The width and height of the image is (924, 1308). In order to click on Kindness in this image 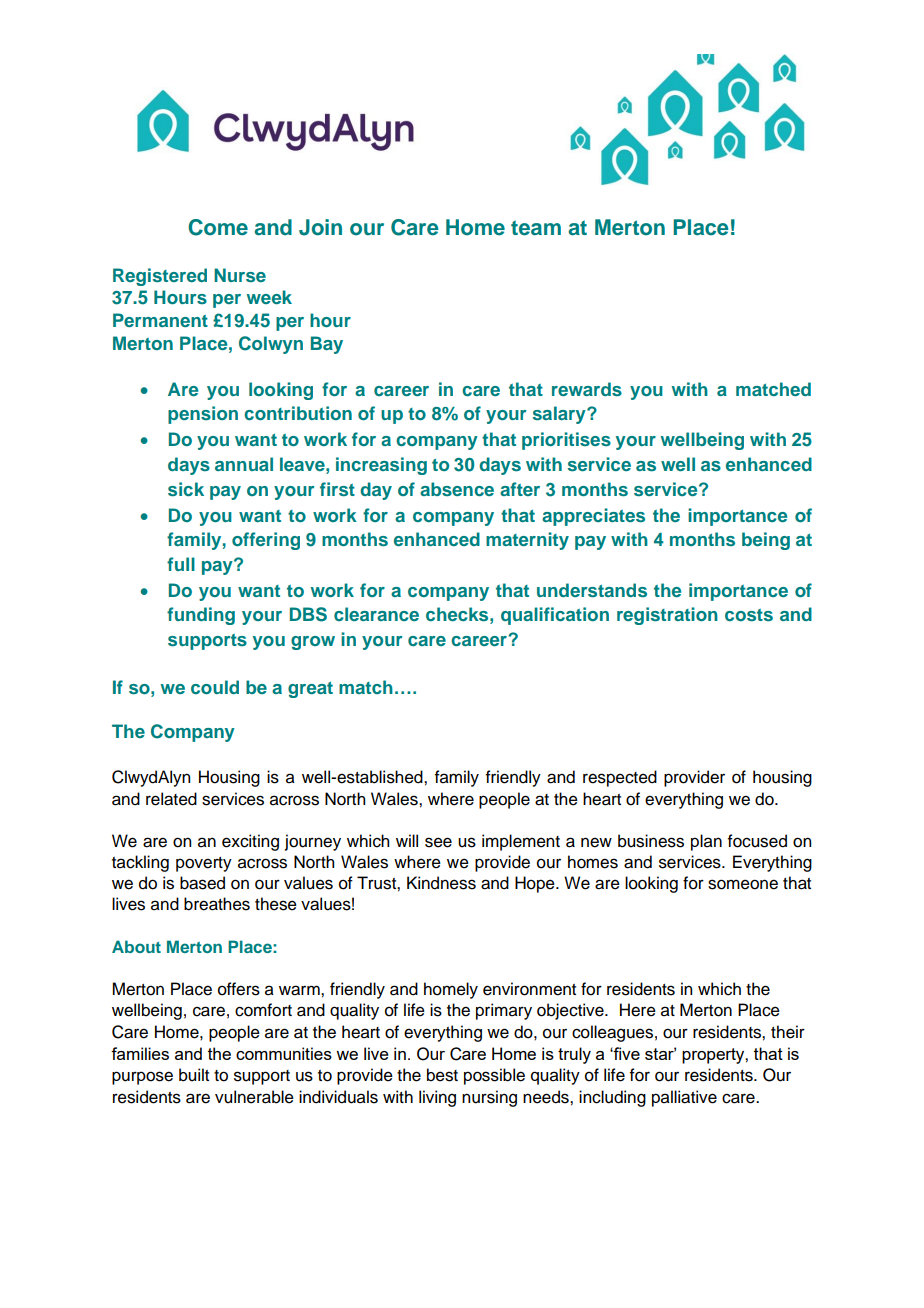, I will do `click(441, 883)`.
